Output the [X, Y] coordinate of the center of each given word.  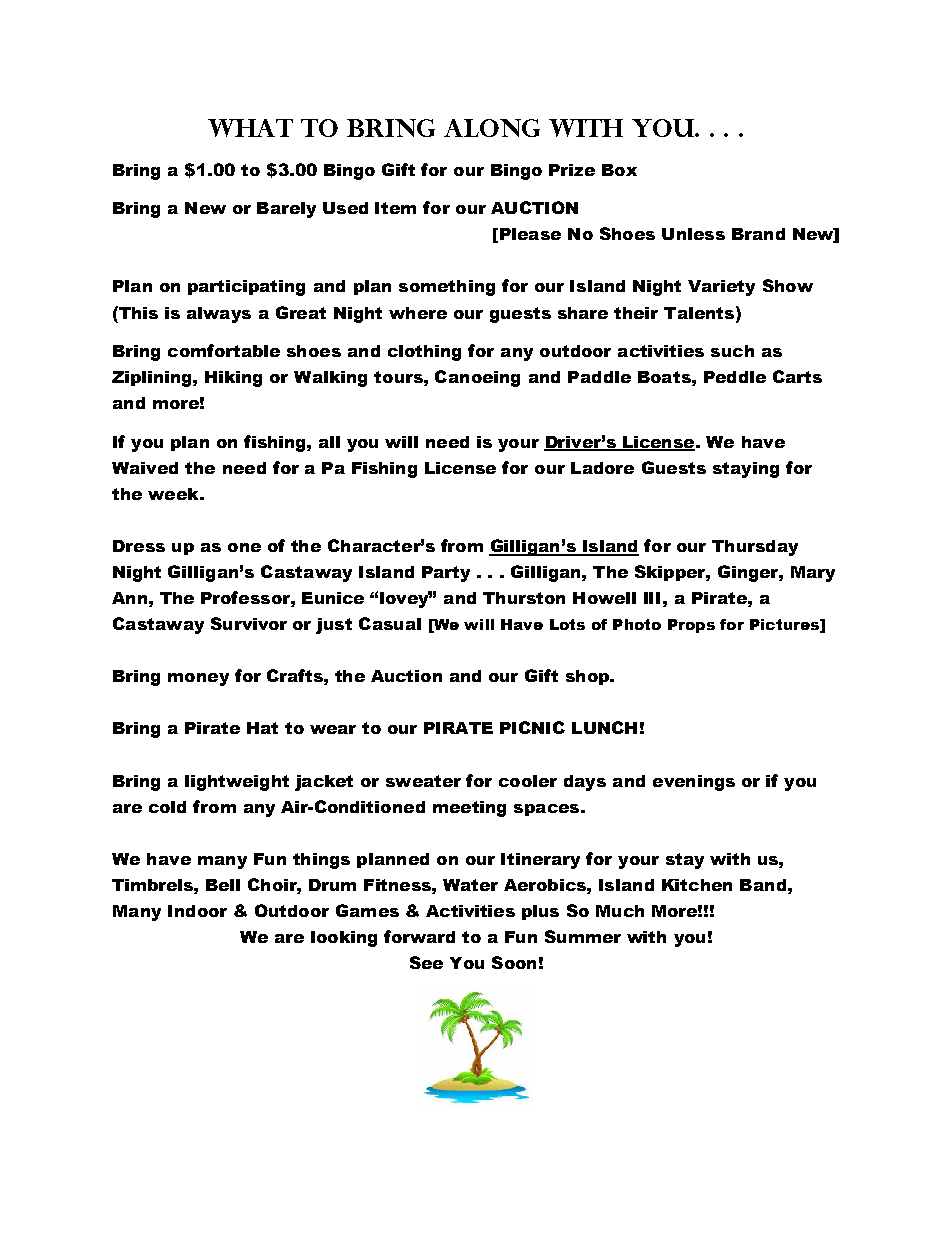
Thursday [755, 548]
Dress [139, 546]
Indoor [197, 911]
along [492, 128]
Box [619, 170]
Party [446, 574]
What [250, 128]
